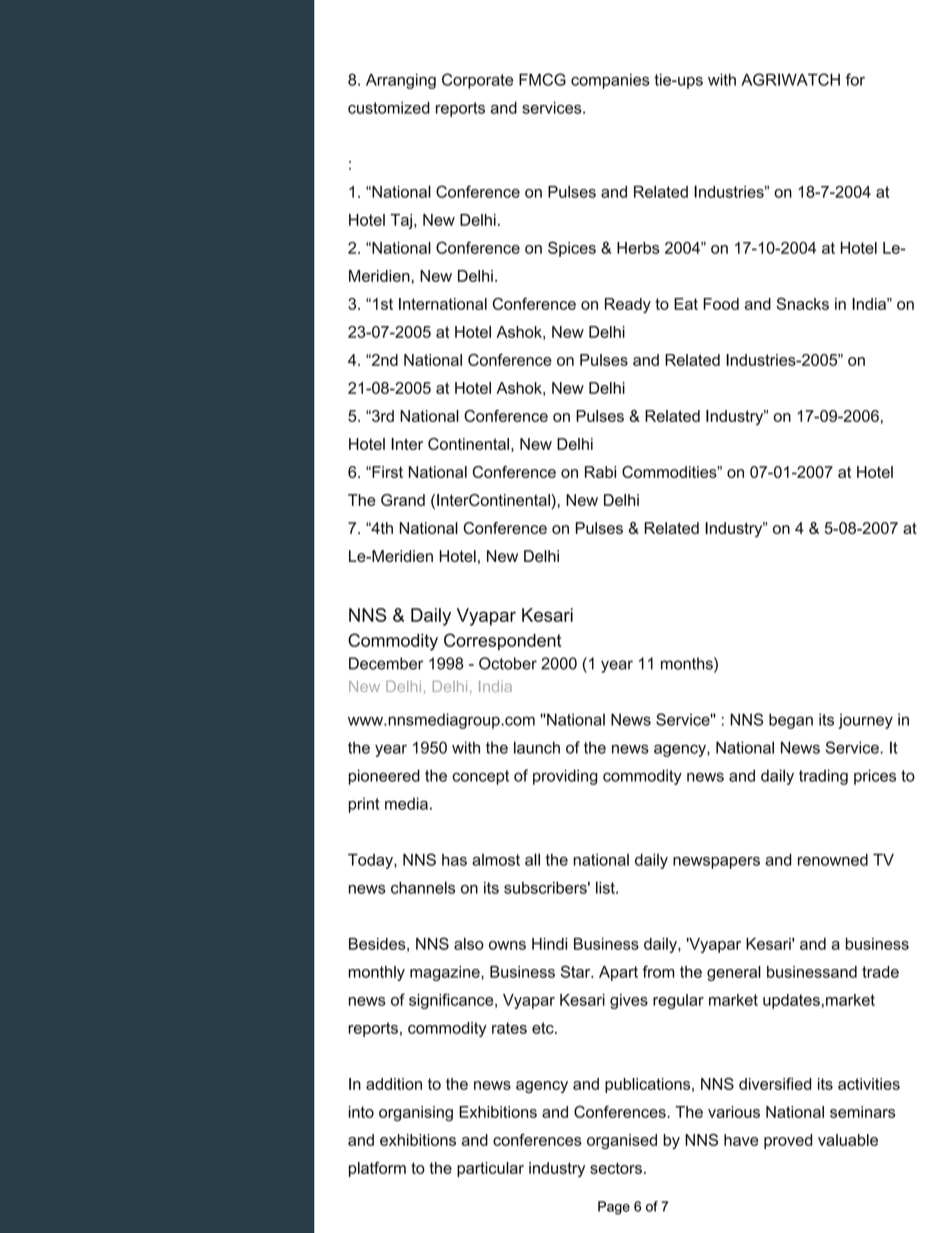 This image has height=1233, width=952. What do you see at coordinates (802, 303) in the image?
I see `Snacks` at bounding box center [802, 303].
